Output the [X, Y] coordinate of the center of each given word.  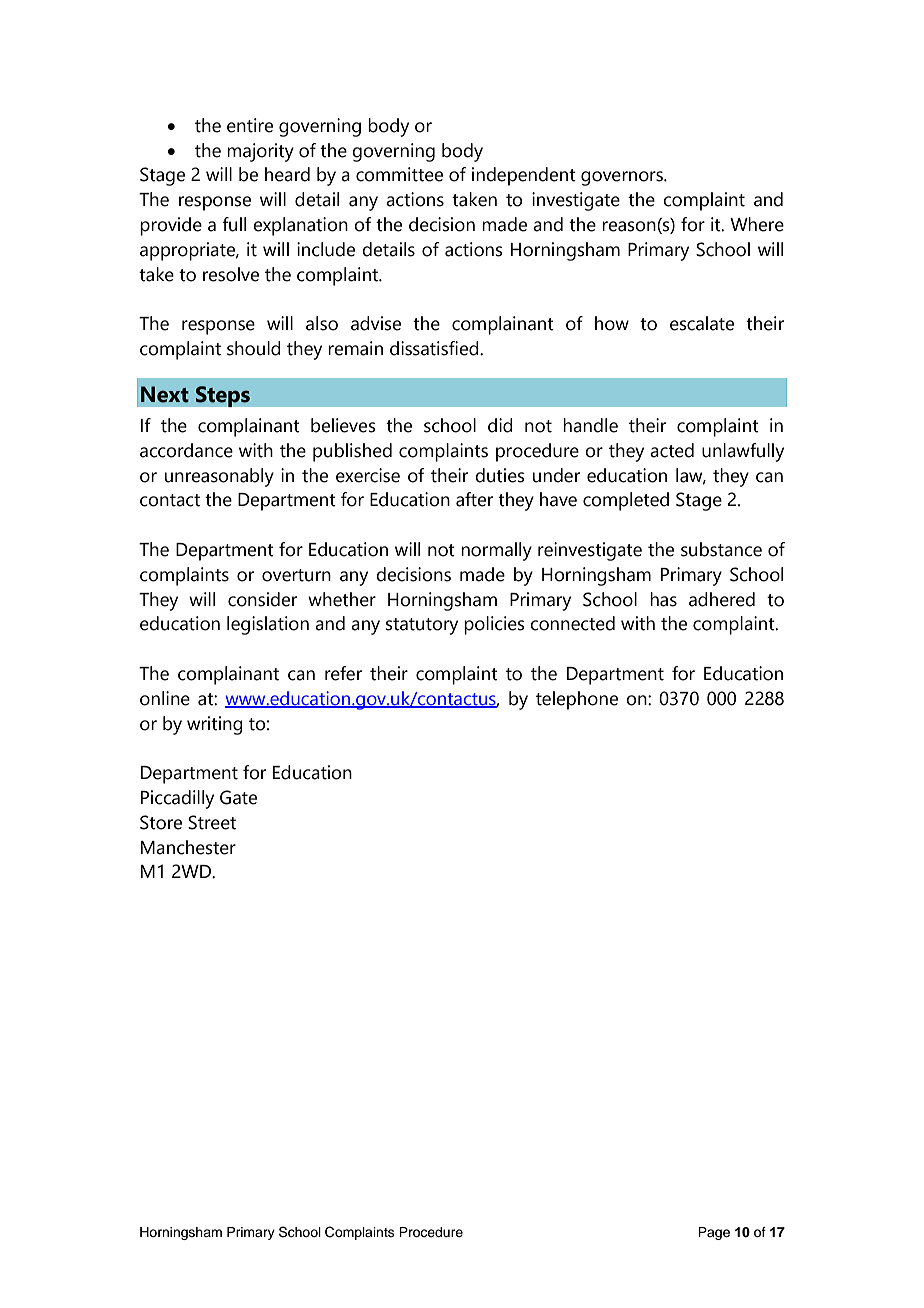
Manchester [188, 847]
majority [260, 152]
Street [212, 822]
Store [161, 822]
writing [215, 725]
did [500, 425]
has [663, 599]
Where [757, 224]
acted [672, 450]
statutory [422, 626]
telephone [577, 700]
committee [399, 174]
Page [714, 1233]
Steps [222, 396]
